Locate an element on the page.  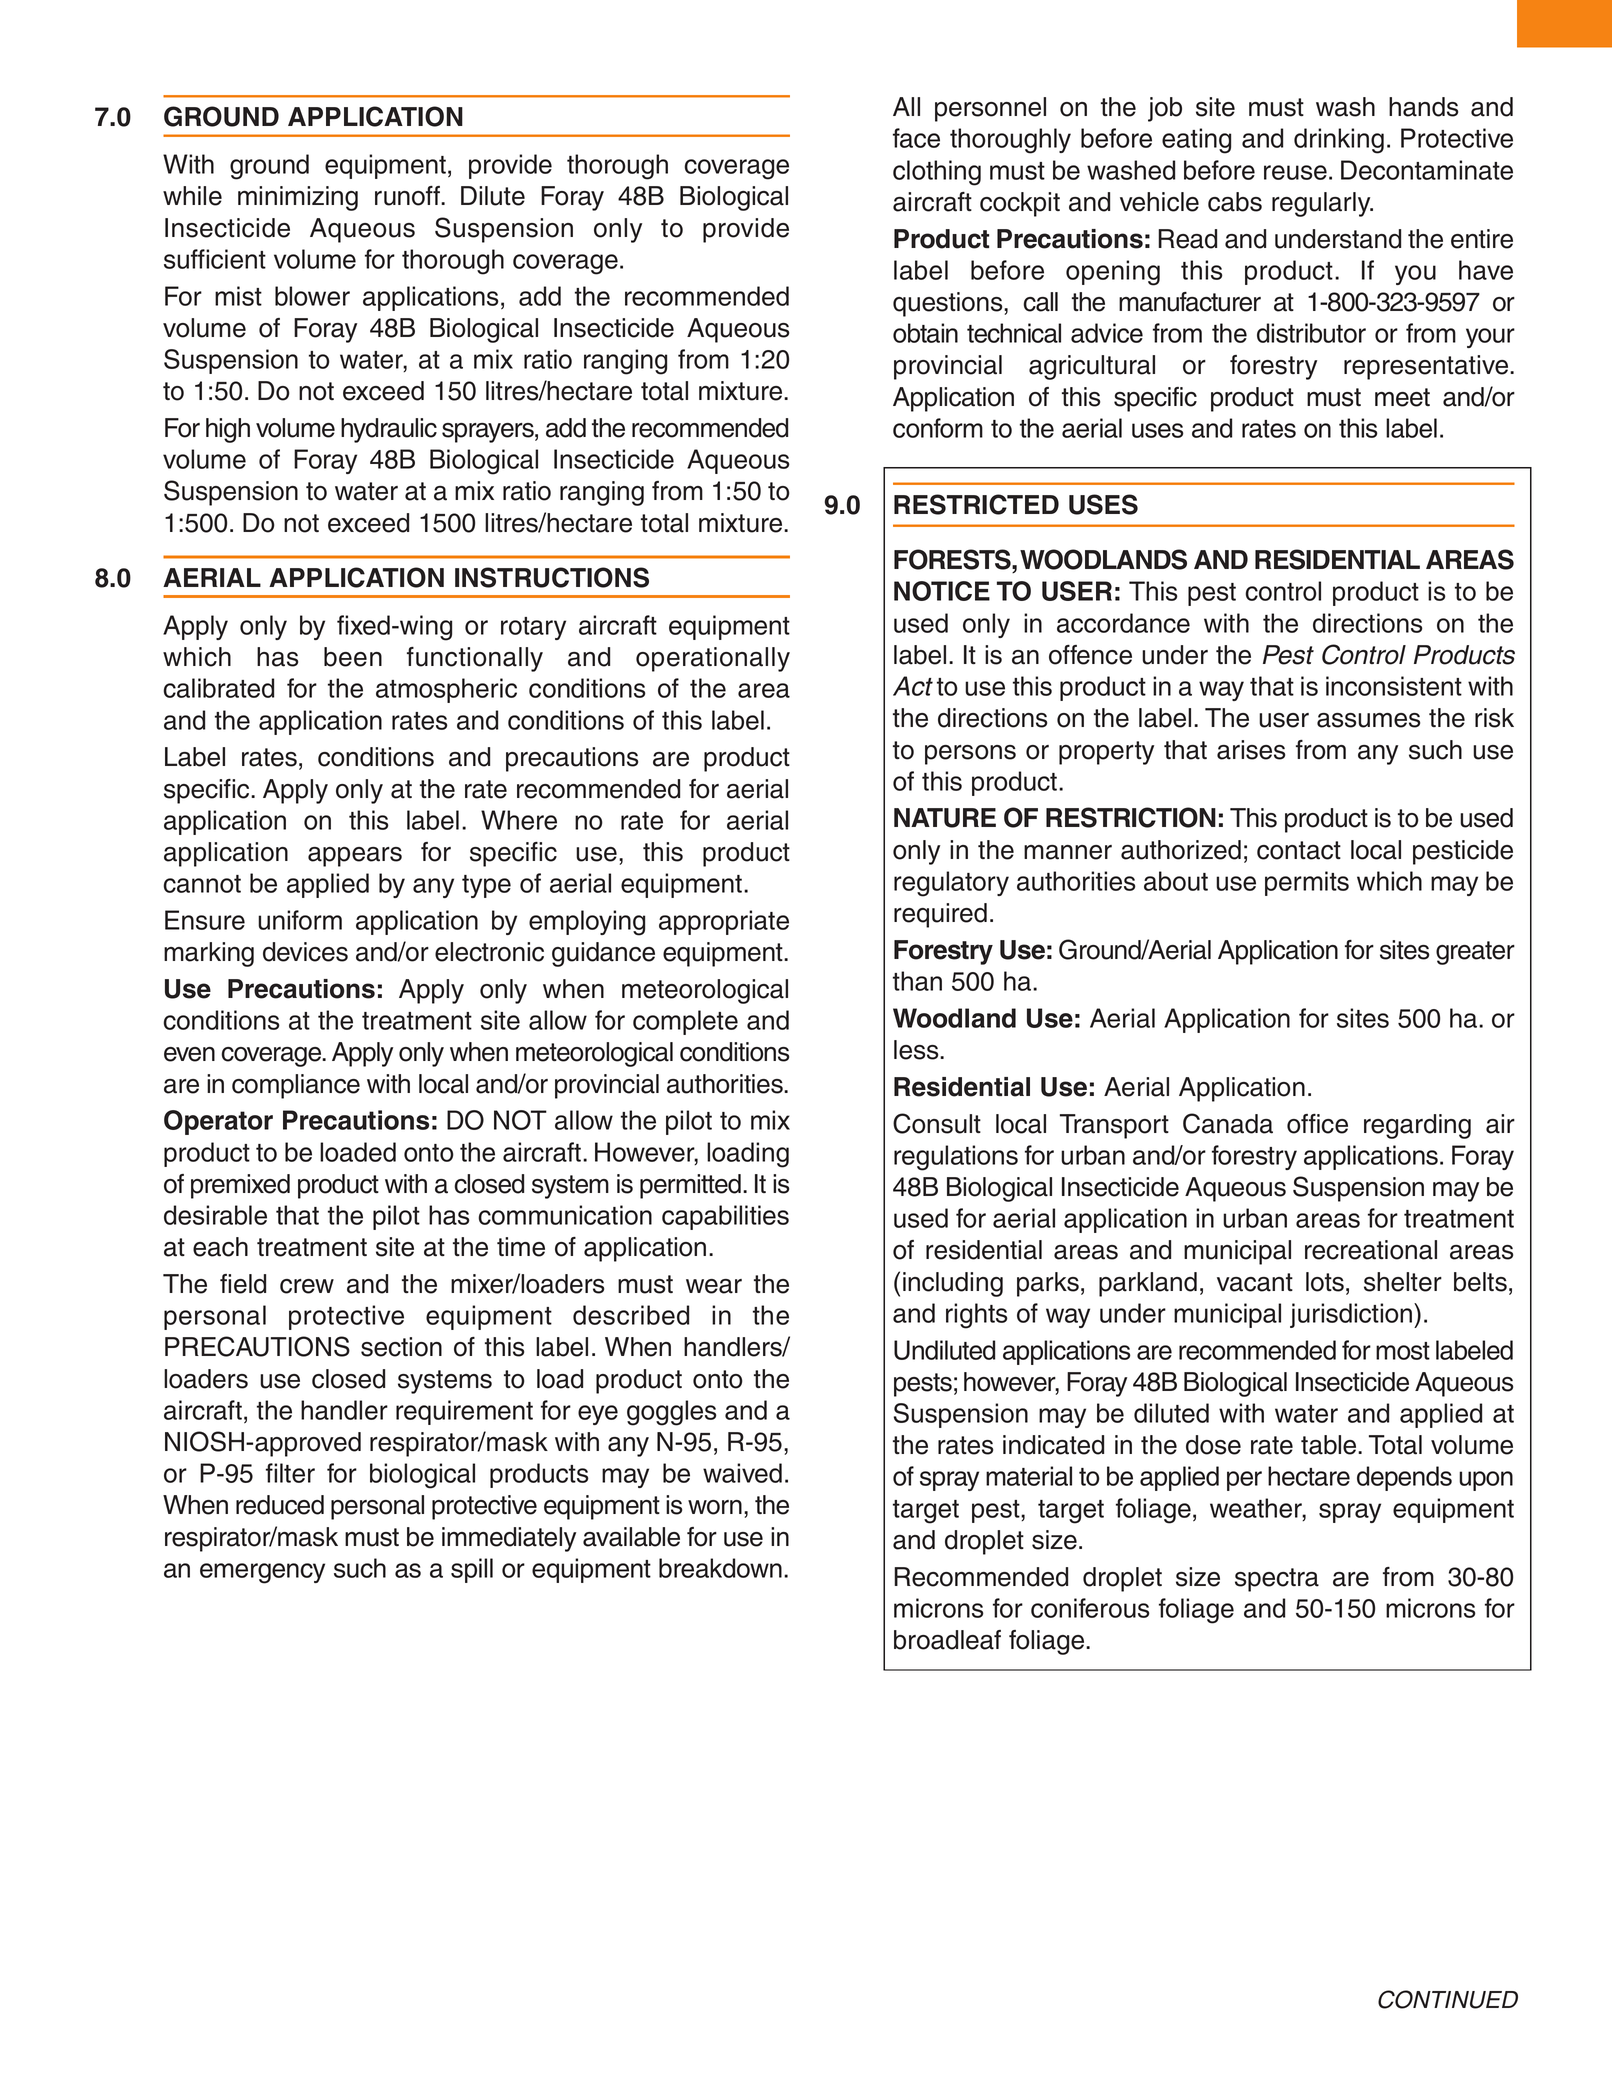
drinking is located at coordinates (1339, 141).
